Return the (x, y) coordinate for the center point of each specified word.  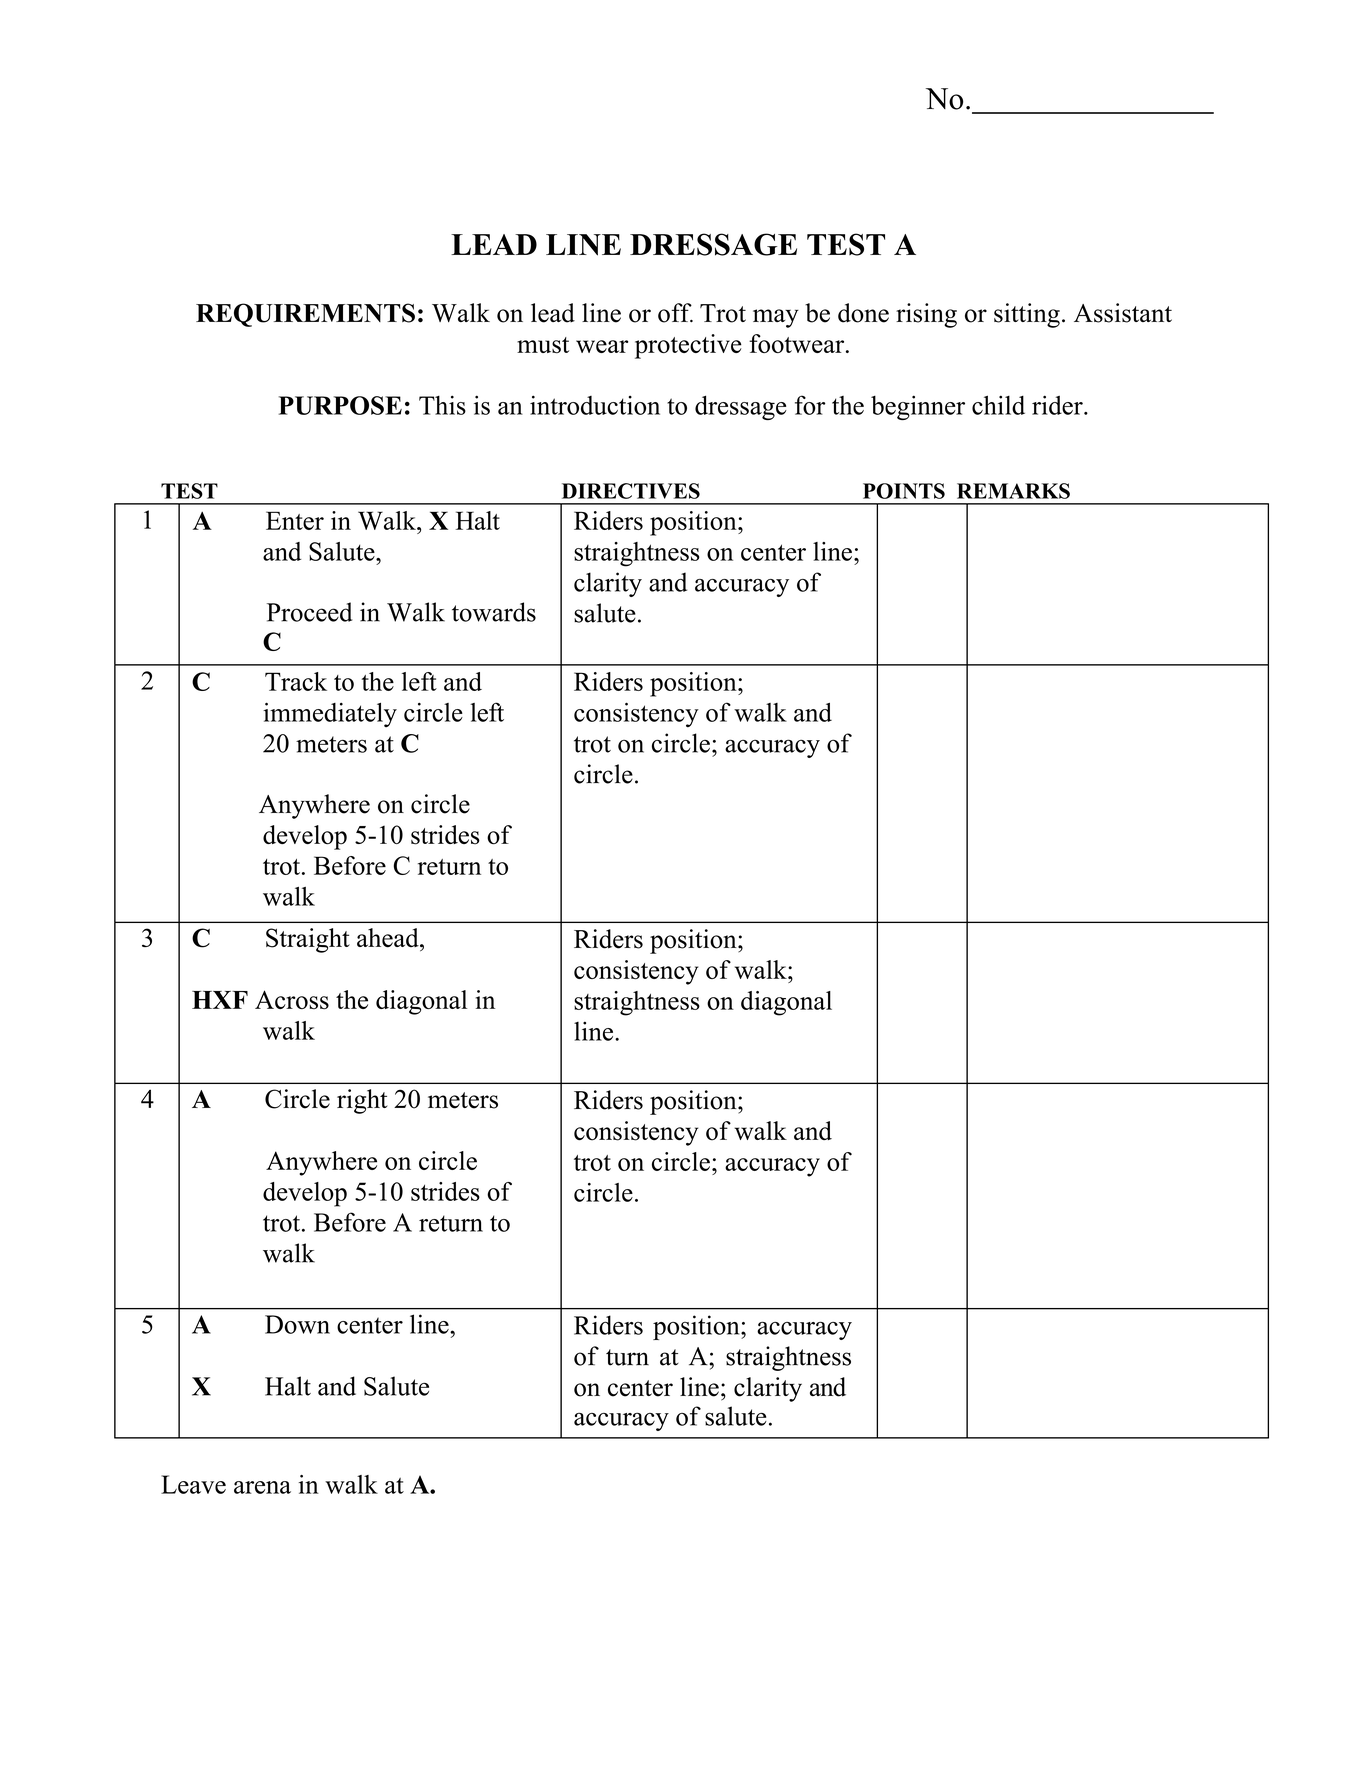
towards (494, 612)
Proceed (309, 612)
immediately (330, 714)
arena (262, 1487)
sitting (1027, 315)
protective (688, 346)
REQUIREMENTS (305, 315)
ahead (389, 938)
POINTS (904, 491)
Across (292, 1000)
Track (296, 681)
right (362, 1101)
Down (297, 1324)
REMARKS (1013, 491)
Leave (193, 1484)
